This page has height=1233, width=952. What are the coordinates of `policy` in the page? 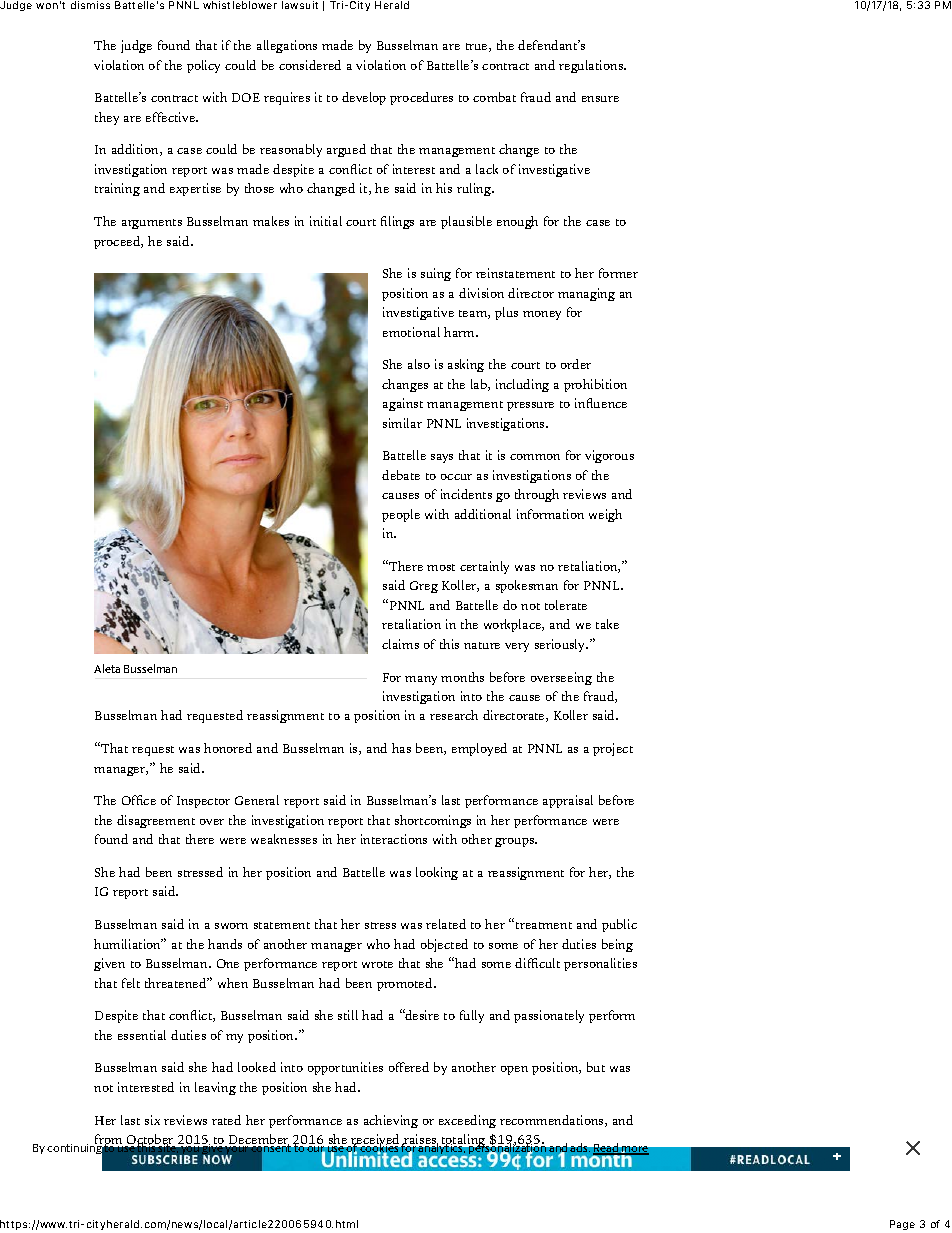 It's located at (203, 66).
